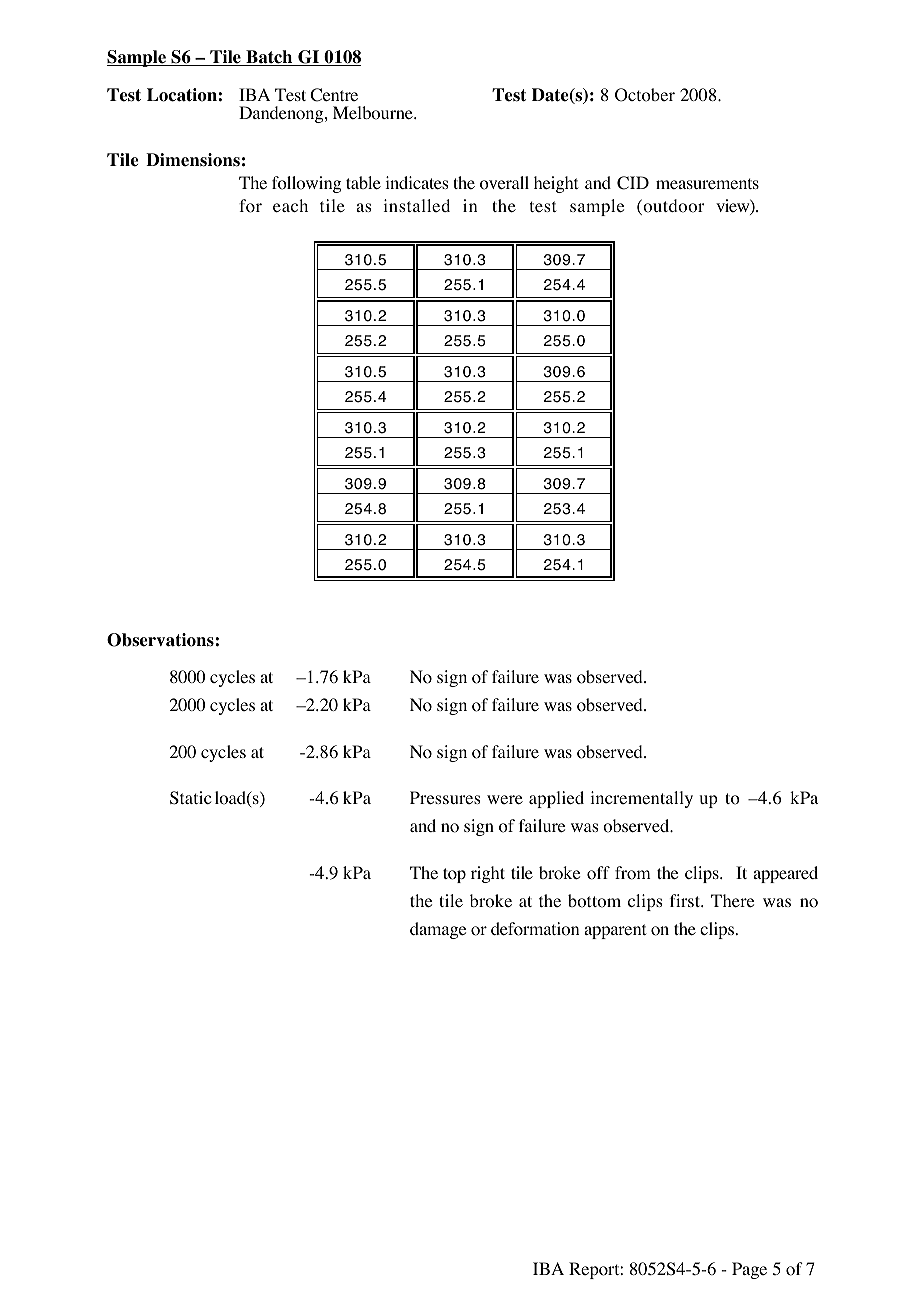 The image size is (924, 1308). Describe the element at coordinates (645, 95) in the page. I see `October` at that location.
